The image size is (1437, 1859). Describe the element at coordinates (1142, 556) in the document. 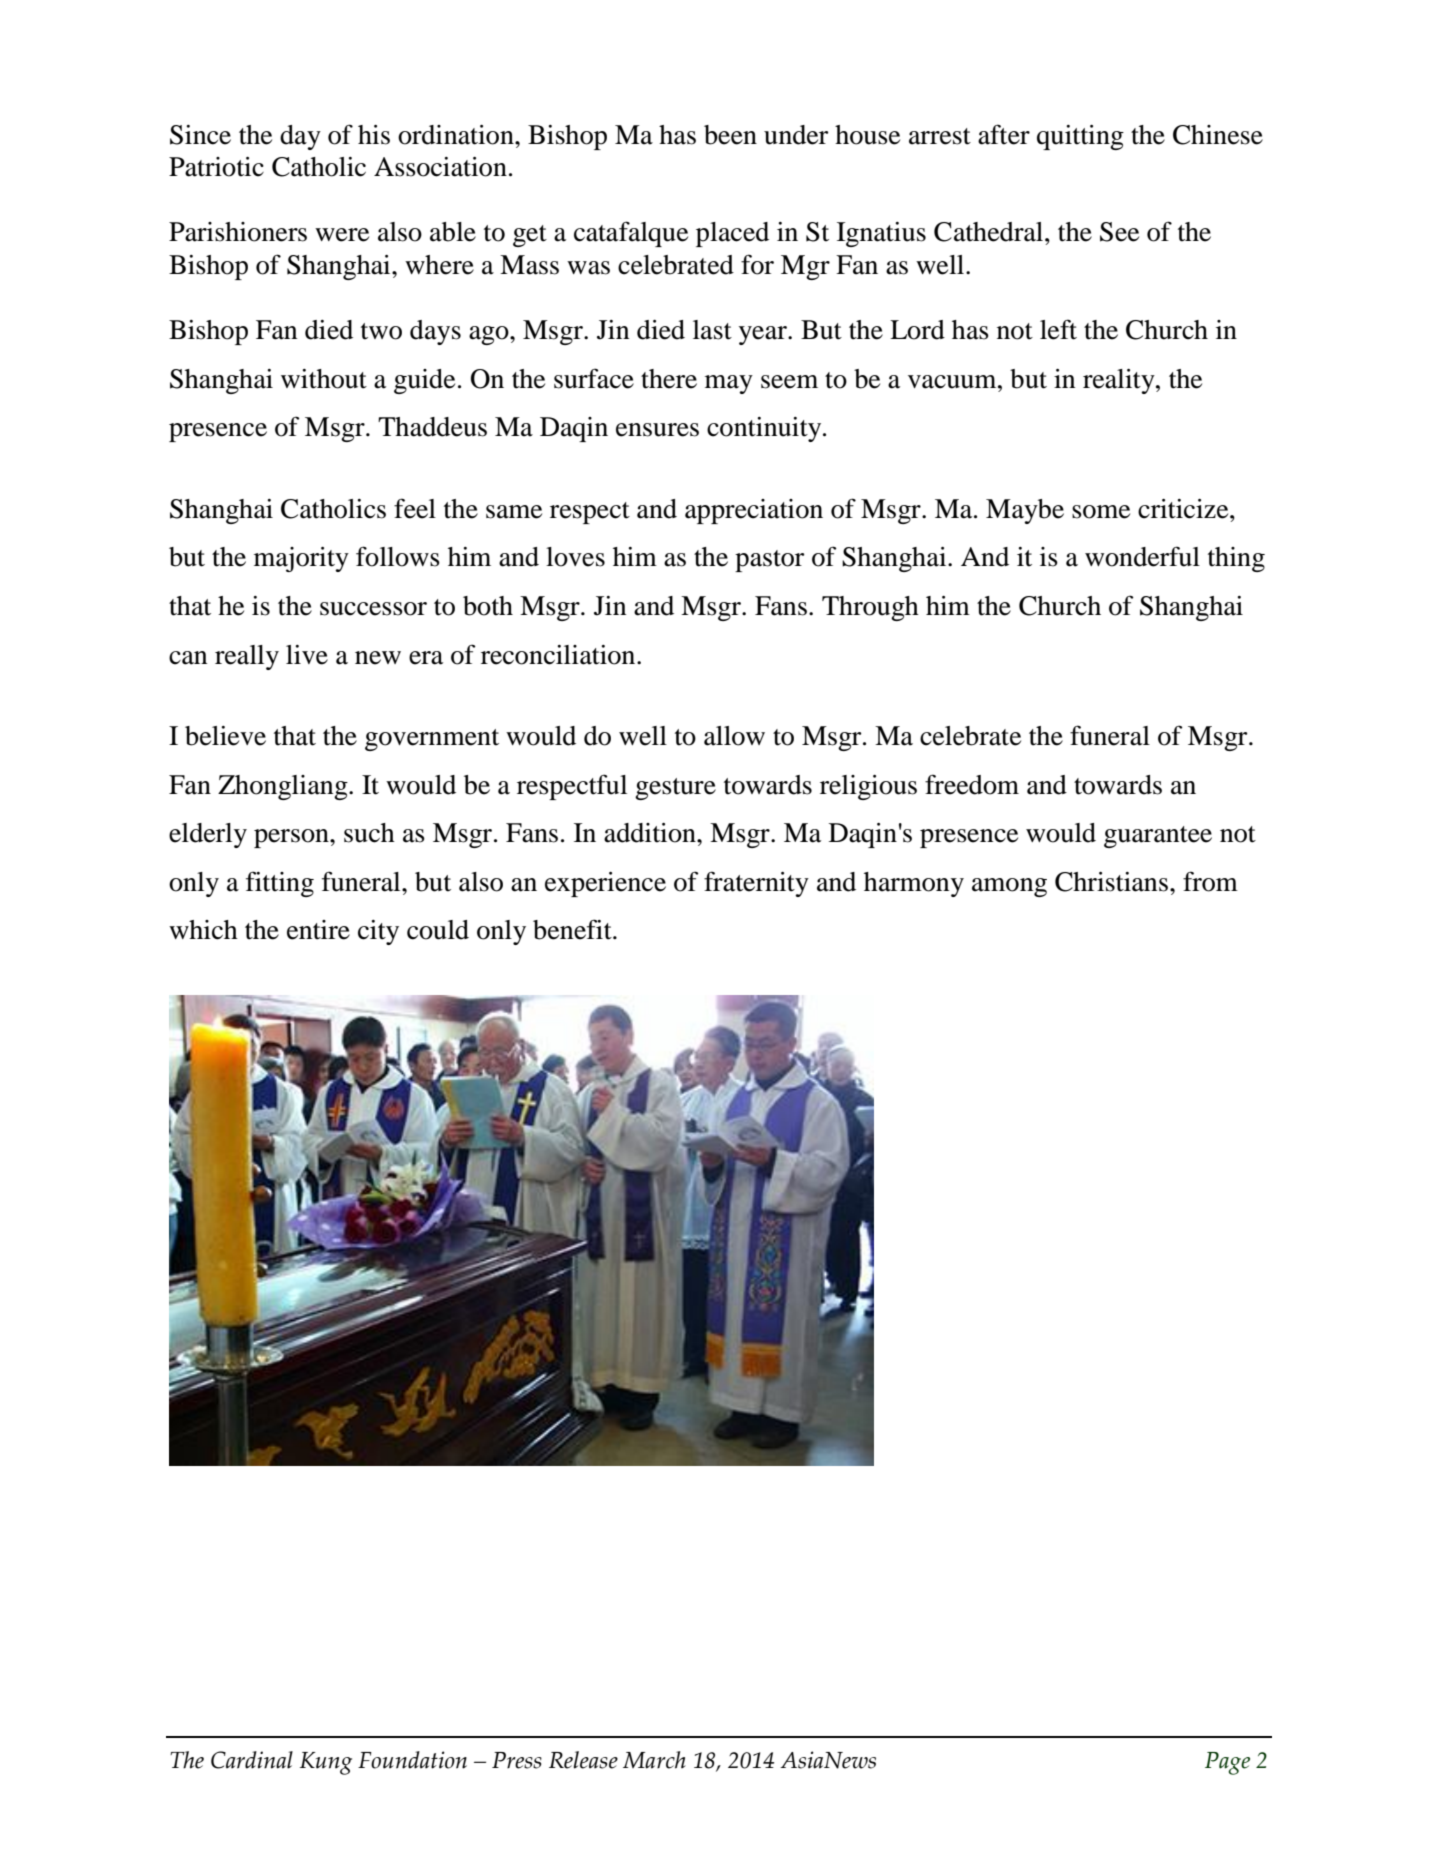

I see `wonderful` at that location.
